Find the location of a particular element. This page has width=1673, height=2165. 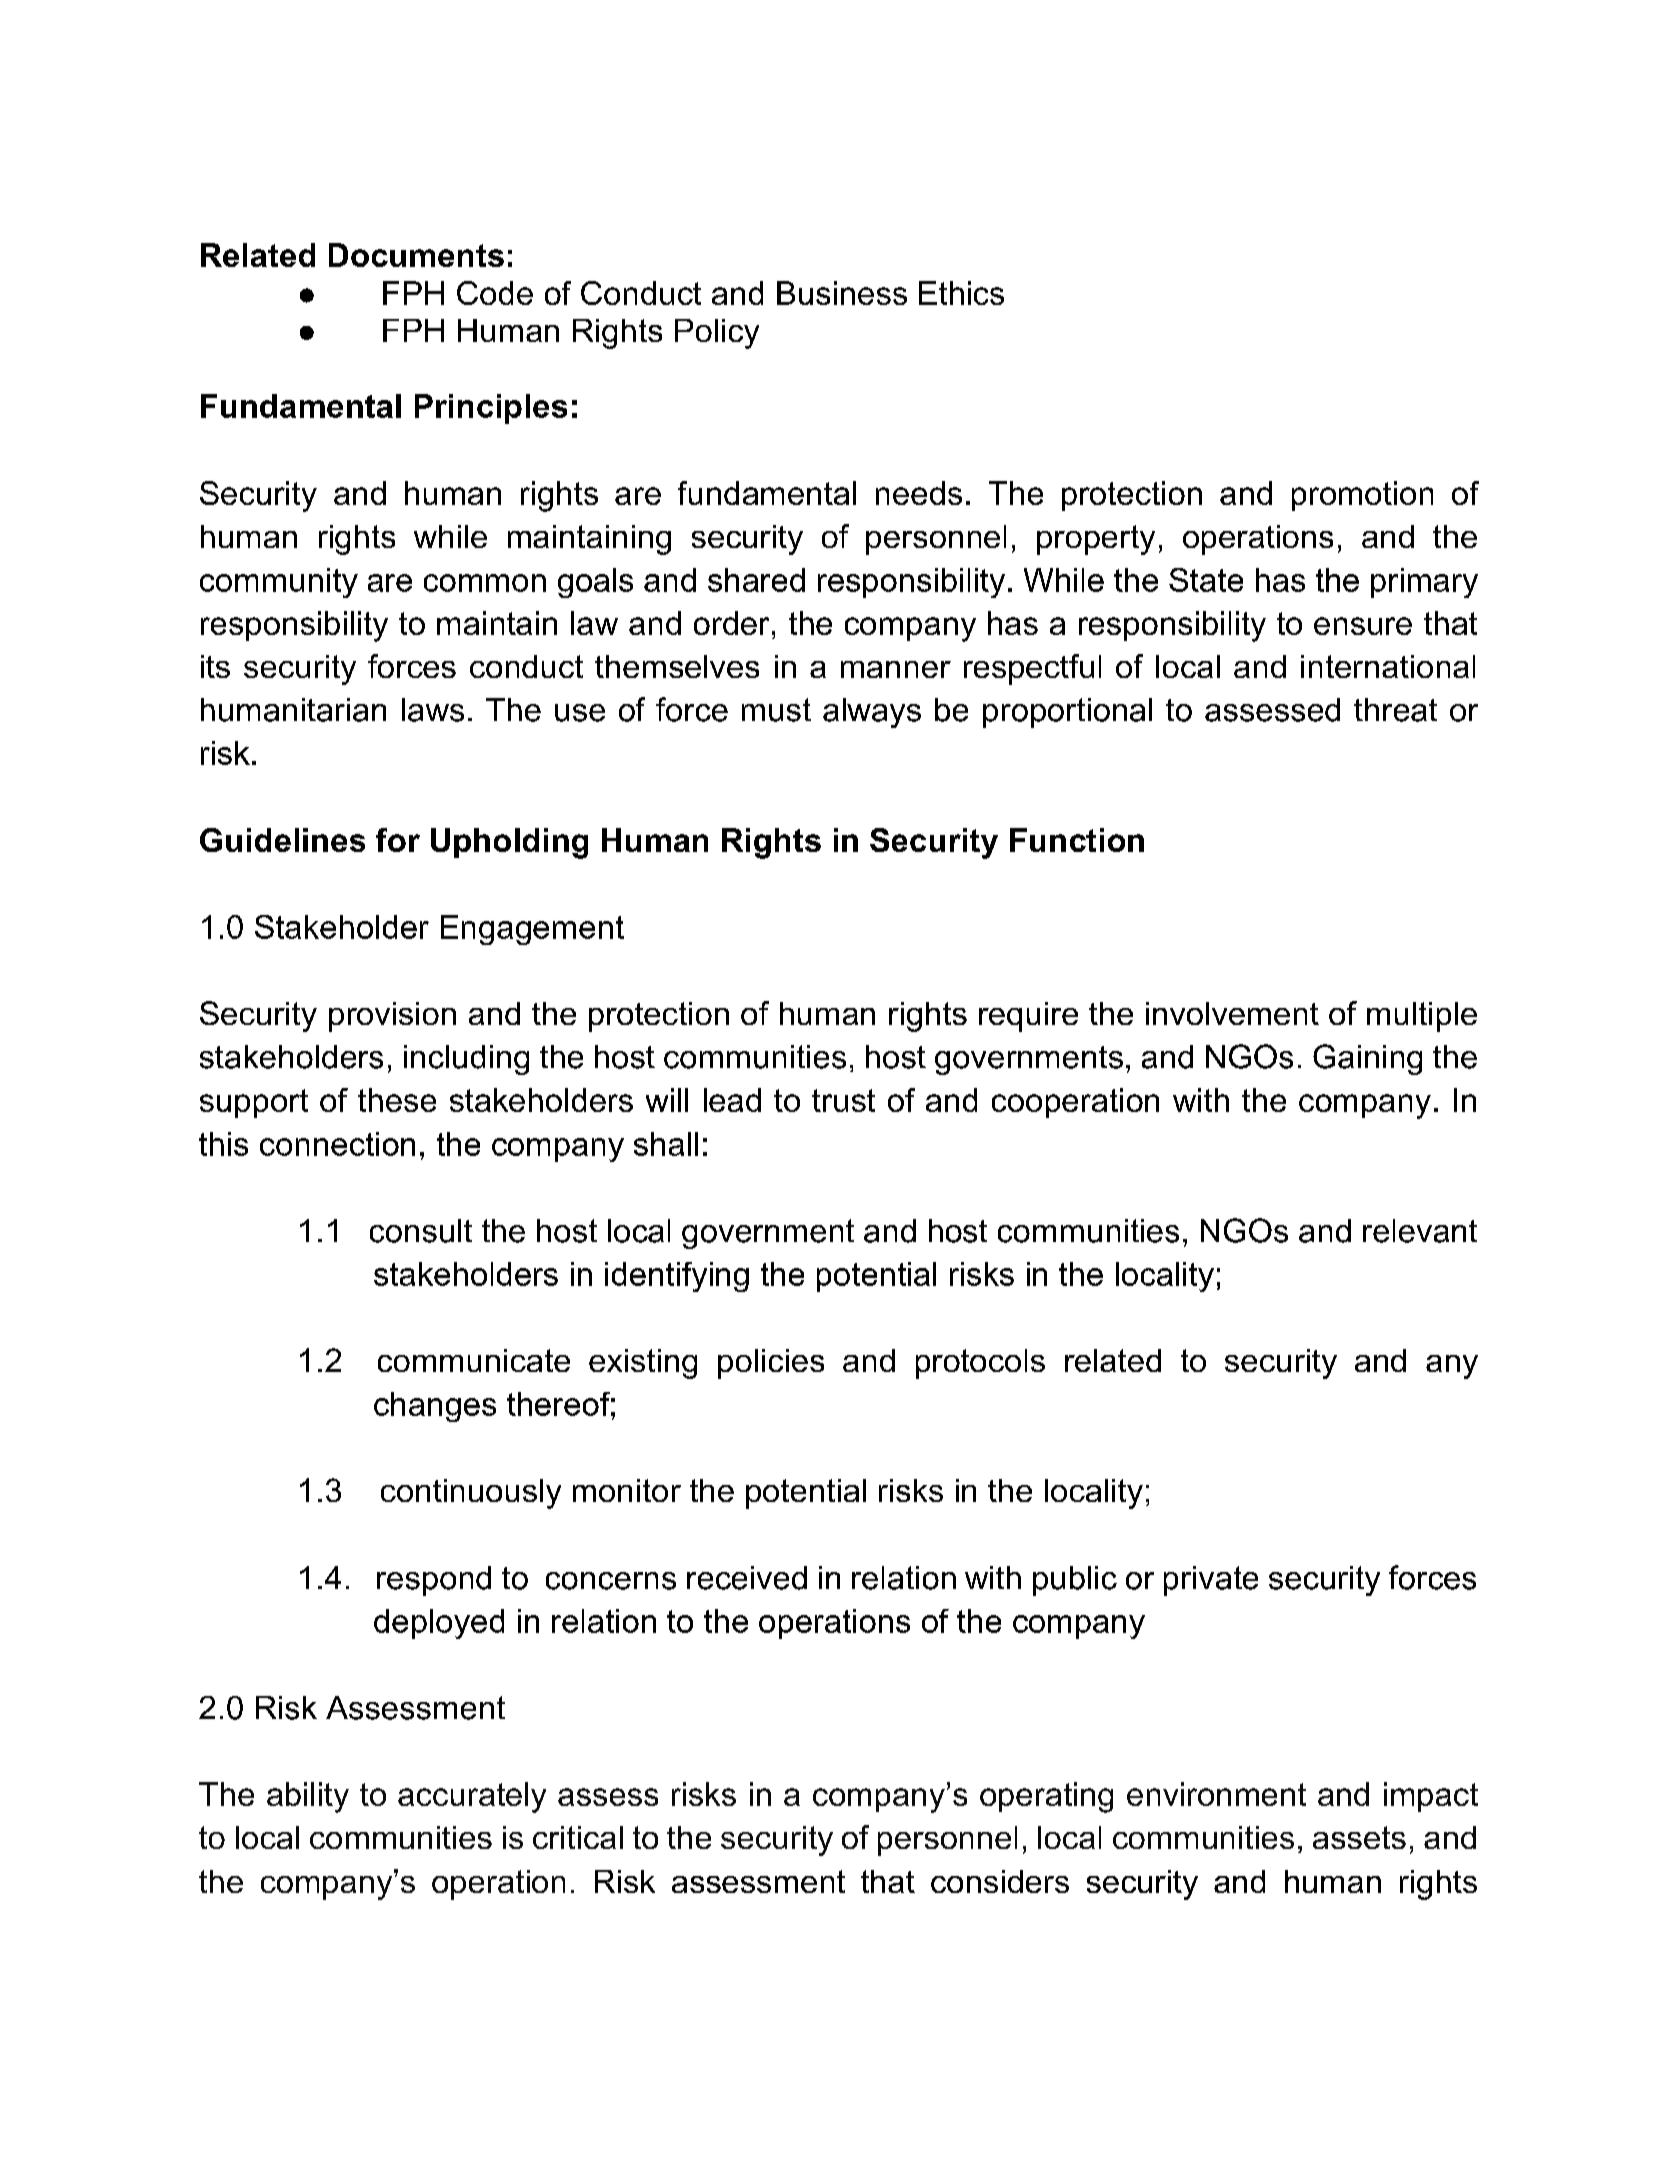

relevant is located at coordinates (1420, 1231).
